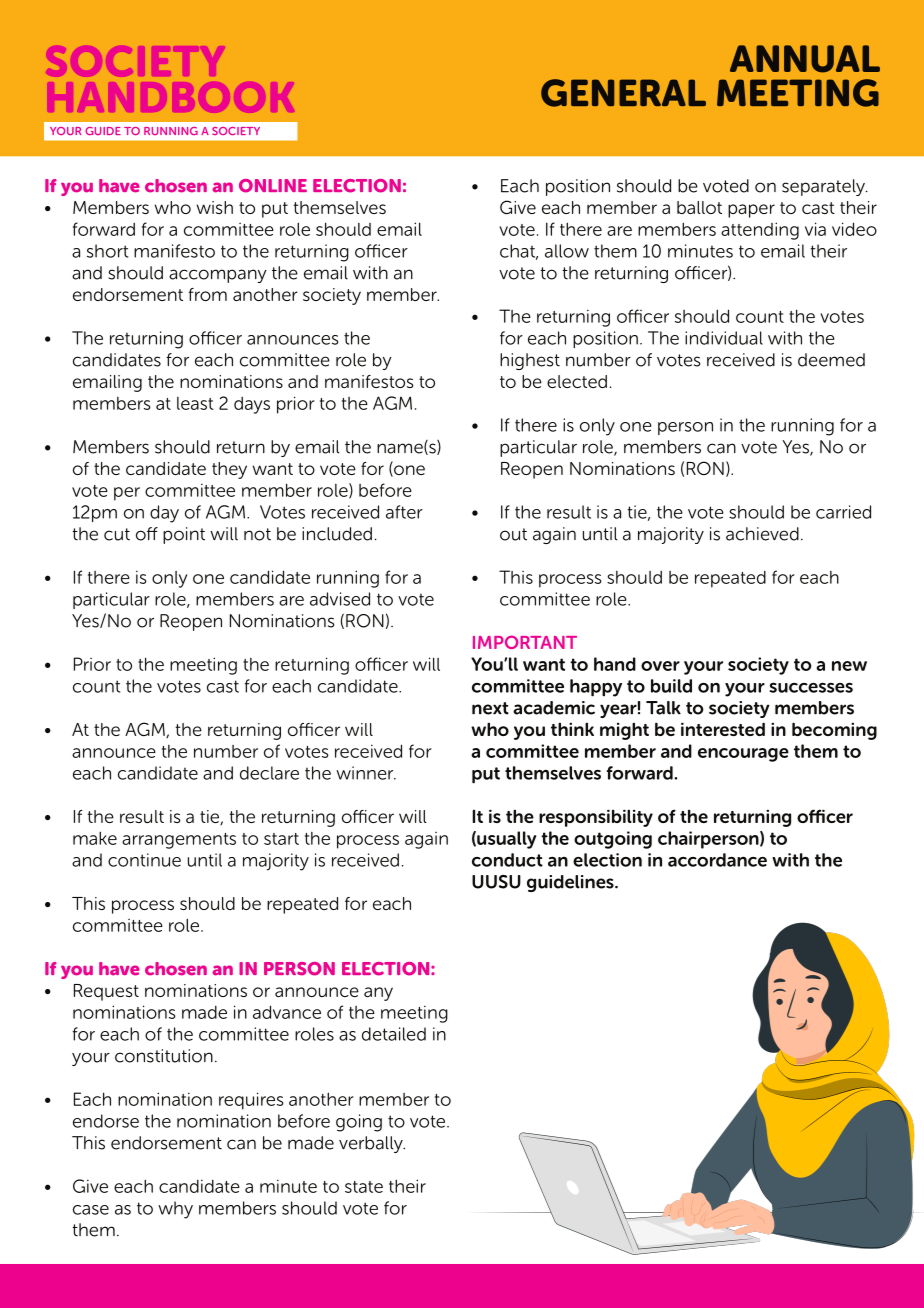  I want to click on verbally, so click(372, 1144).
